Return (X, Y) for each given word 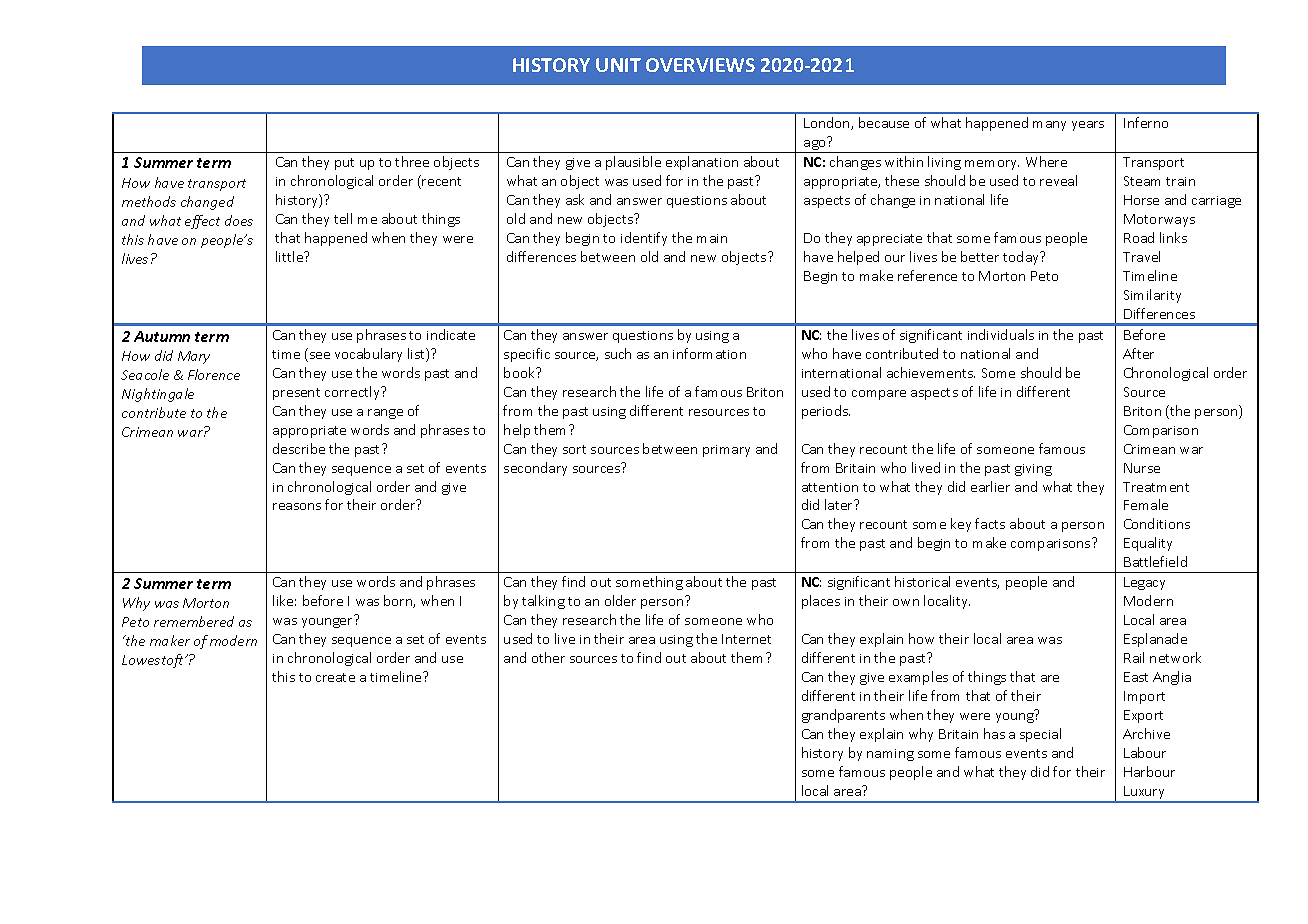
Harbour (1149, 771)
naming (890, 755)
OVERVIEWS (700, 65)
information (709, 353)
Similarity (1152, 296)
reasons (297, 506)
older (620, 600)
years (1088, 126)
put (344, 164)
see (320, 355)
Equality (1148, 544)
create (335, 677)
